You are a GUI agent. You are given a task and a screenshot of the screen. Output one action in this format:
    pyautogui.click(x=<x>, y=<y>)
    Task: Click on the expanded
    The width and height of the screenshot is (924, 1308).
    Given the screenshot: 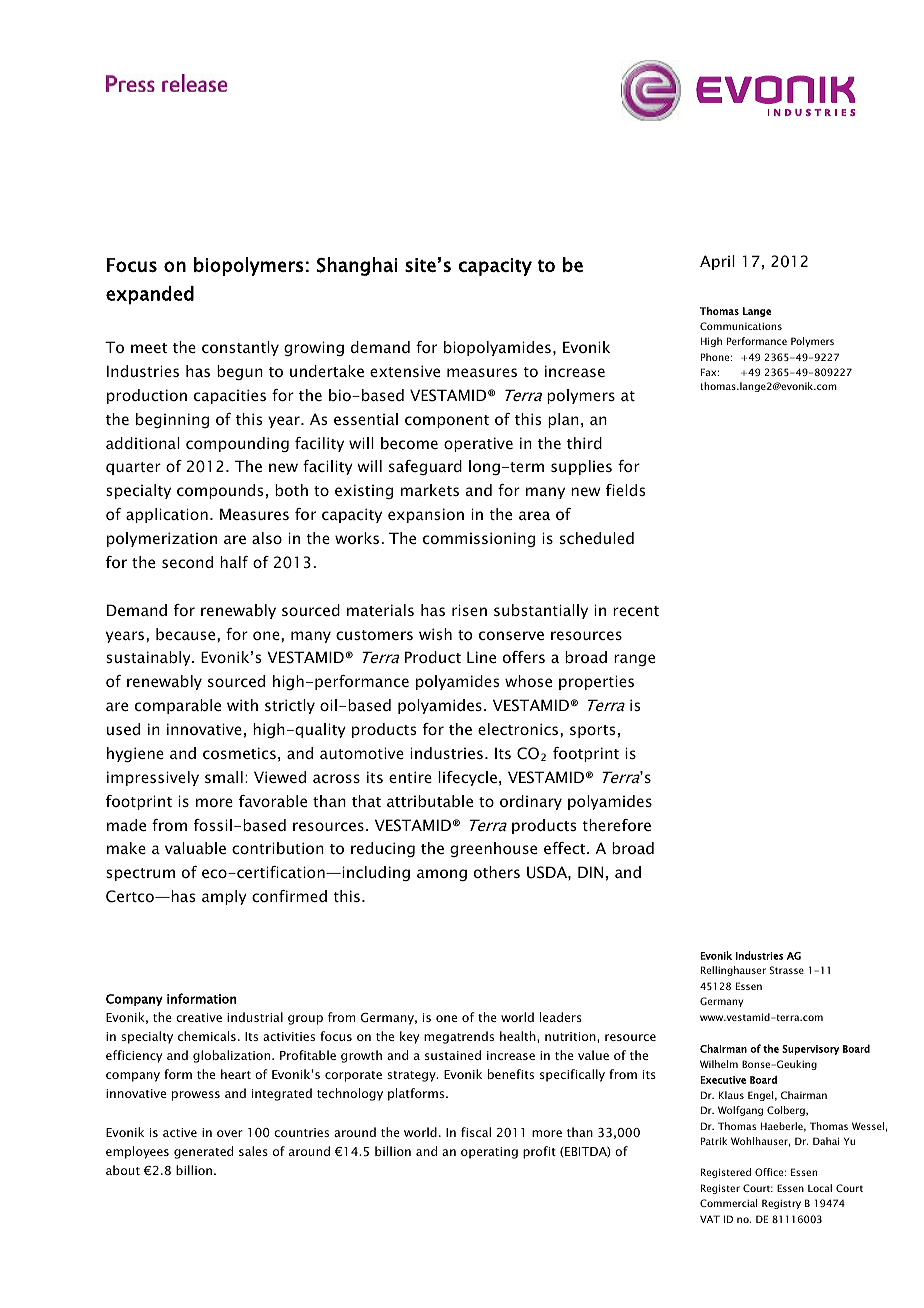 What is the action you would take?
    pyautogui.click(x=150, y=295)
